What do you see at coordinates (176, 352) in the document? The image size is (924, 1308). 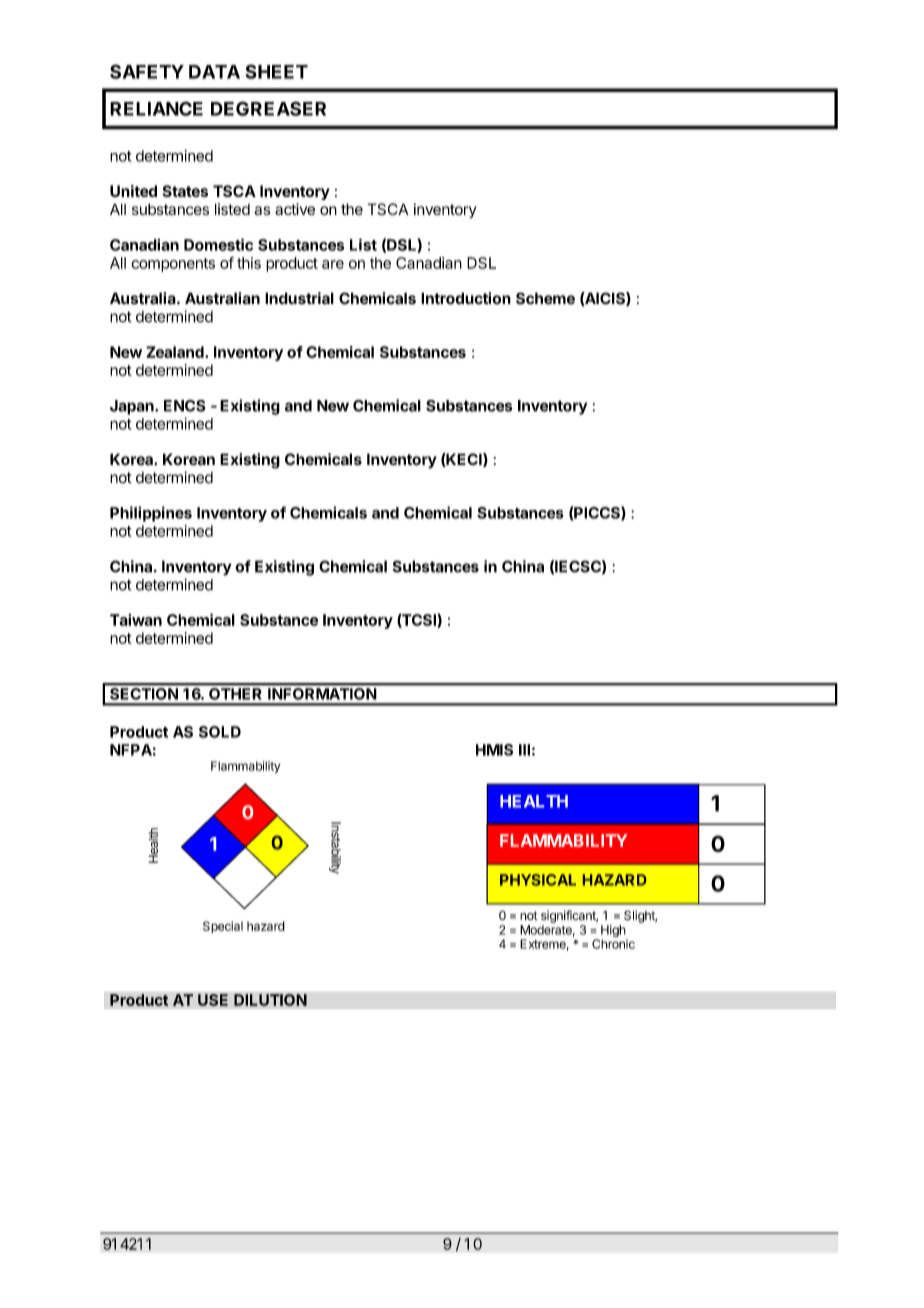 I see `Zealand` at bounding box center [176, 352].
